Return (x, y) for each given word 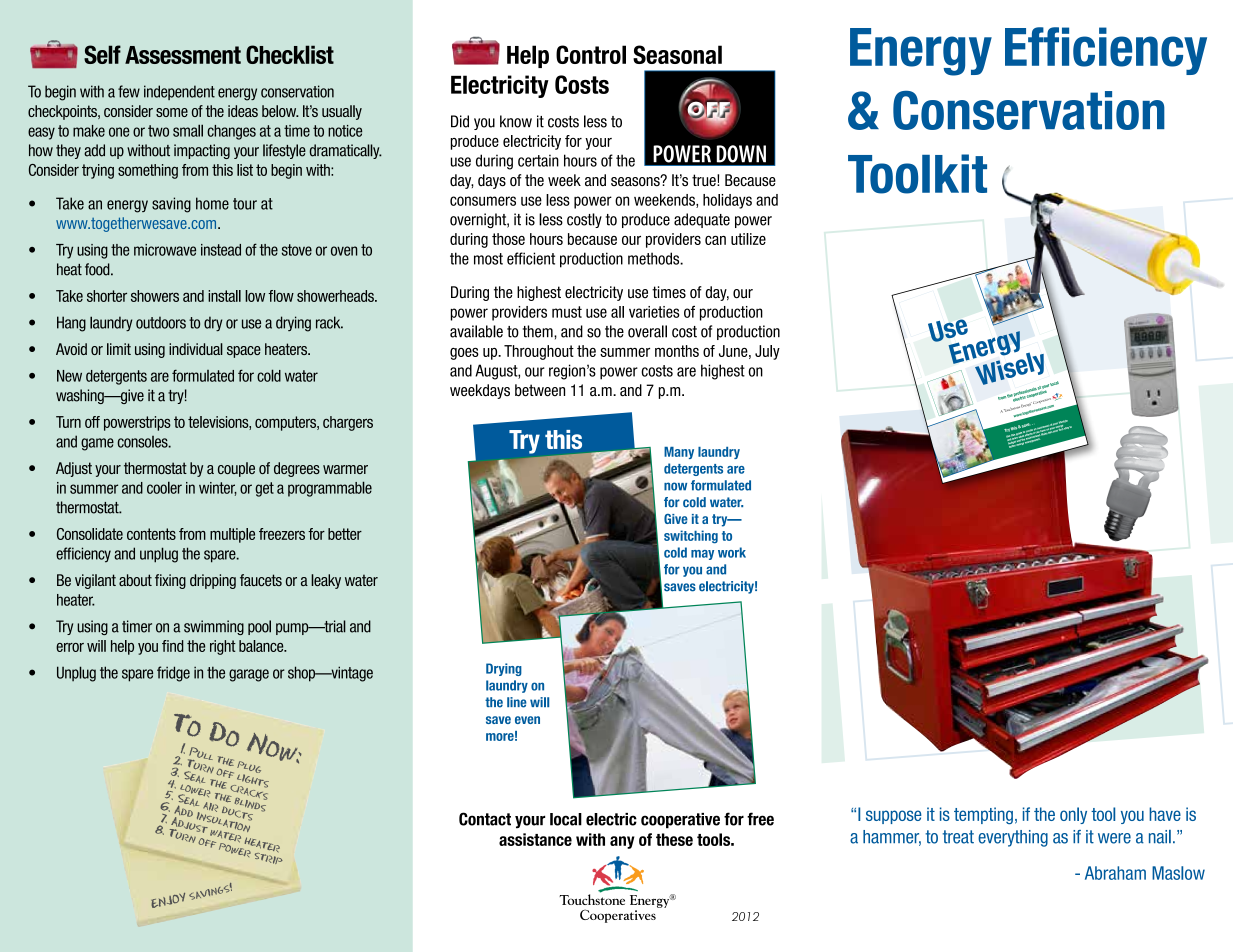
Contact (485, 819)
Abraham (1115, 873)
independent (179, 92)
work (732, 552)
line (517, 702)
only (1073, 815)
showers (155, 296)
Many (679, 453)
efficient (531, 258)
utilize (748, 239)
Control (591, 54)
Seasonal (677, 54)
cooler (164, 487)
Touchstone (592, 898)
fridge (173, 674)
